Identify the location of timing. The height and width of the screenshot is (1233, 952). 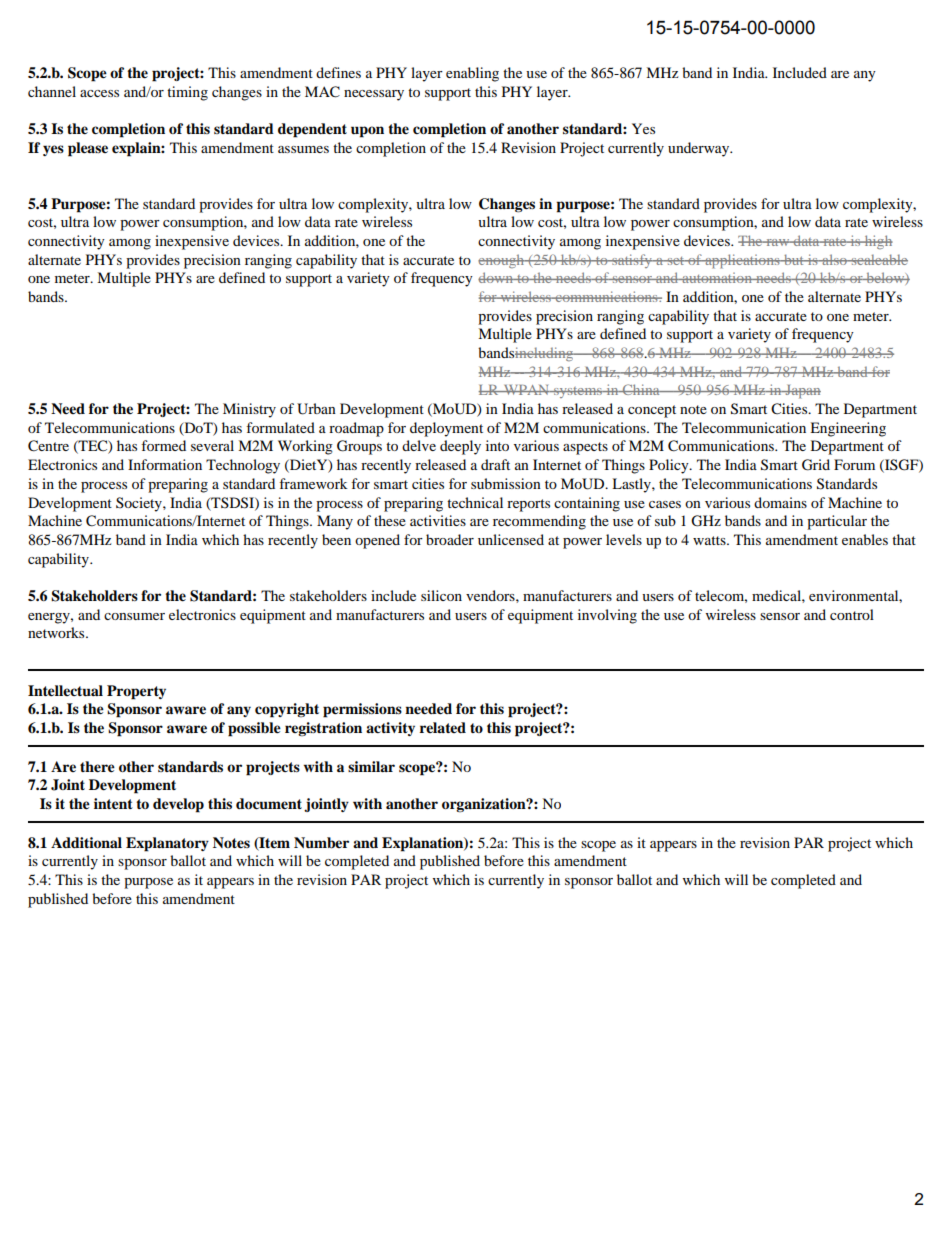
(187, 93).
